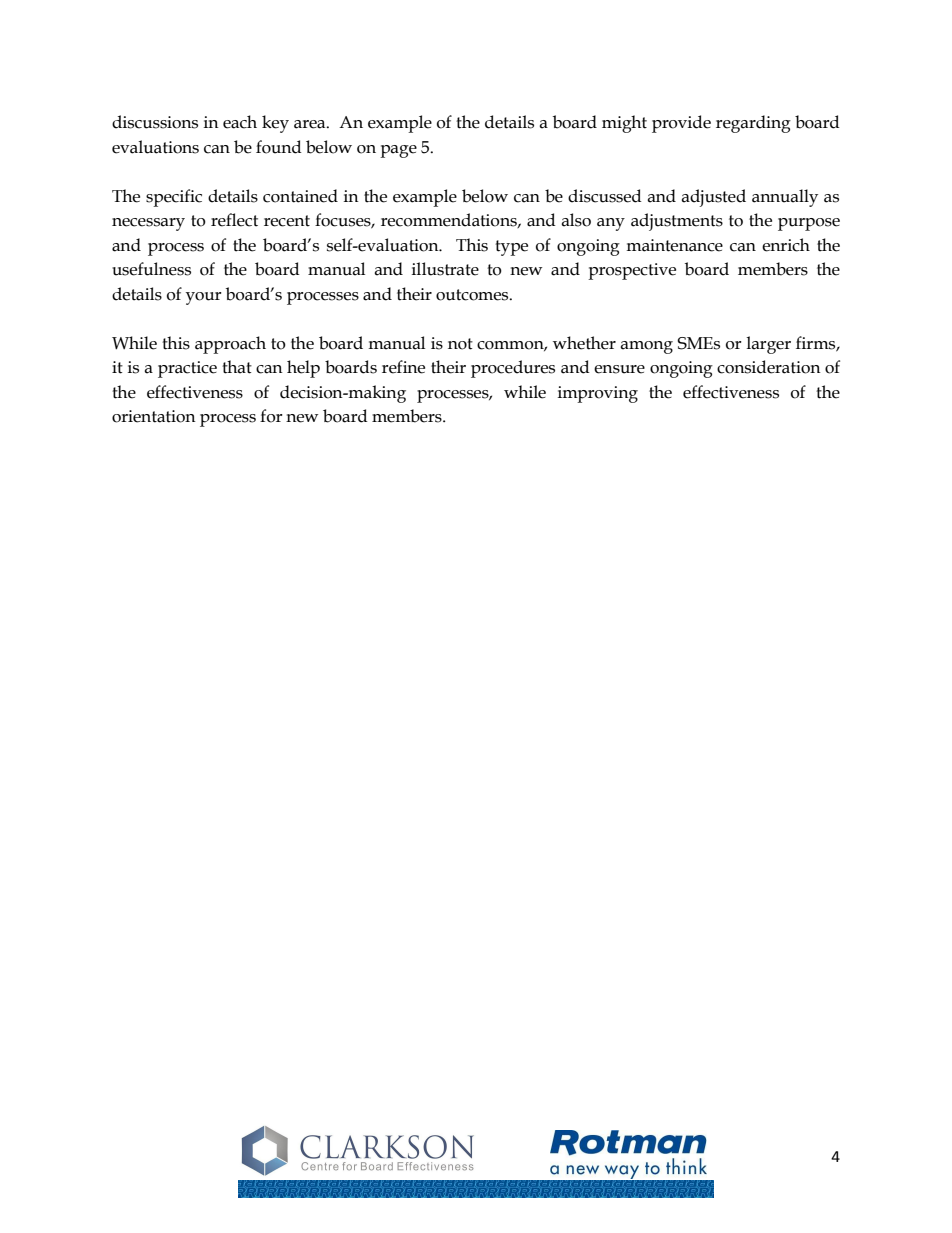  I want to click on for, so click(271, 416).
